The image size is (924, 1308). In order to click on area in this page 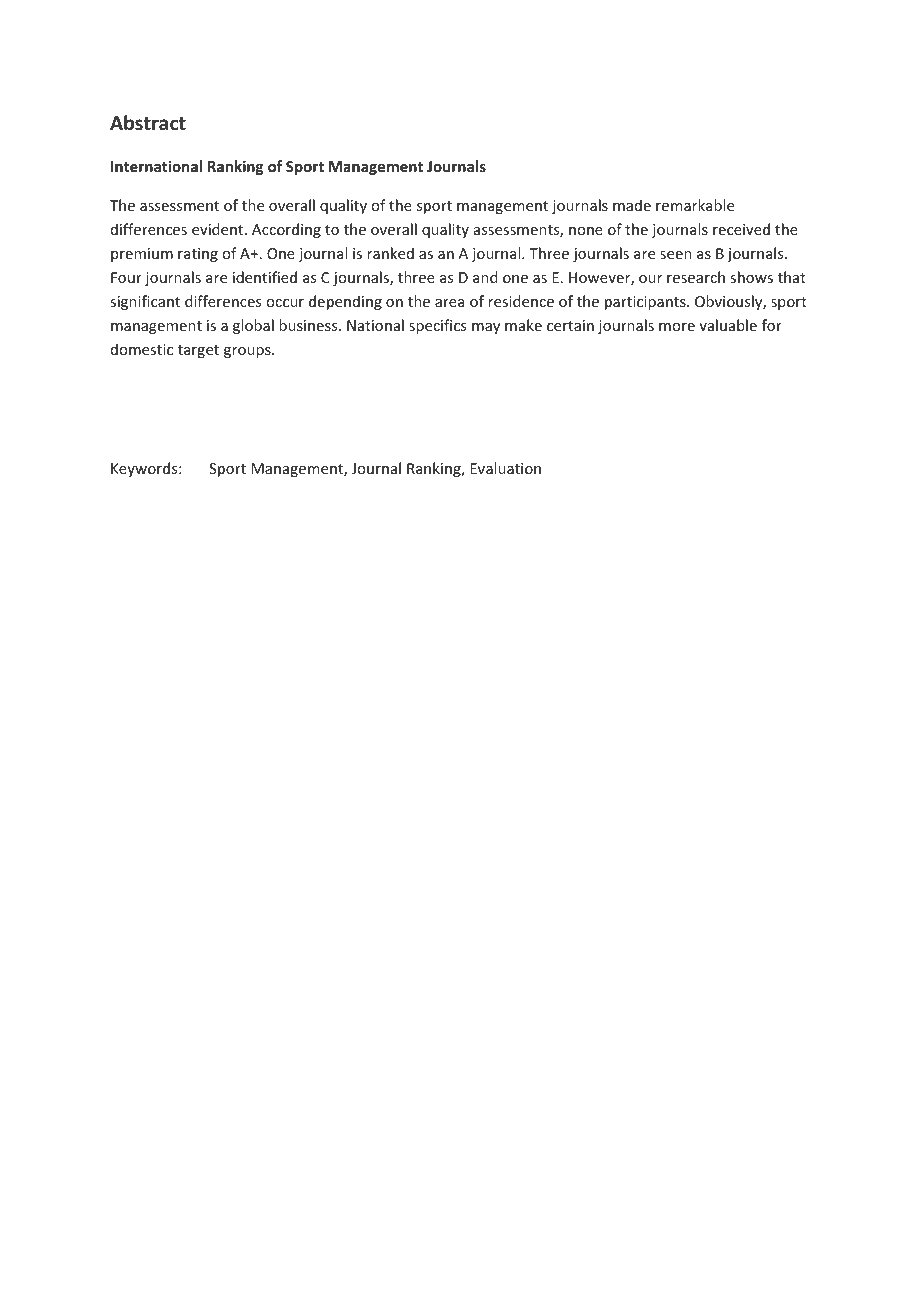, I will do `click(449, 303)`.
